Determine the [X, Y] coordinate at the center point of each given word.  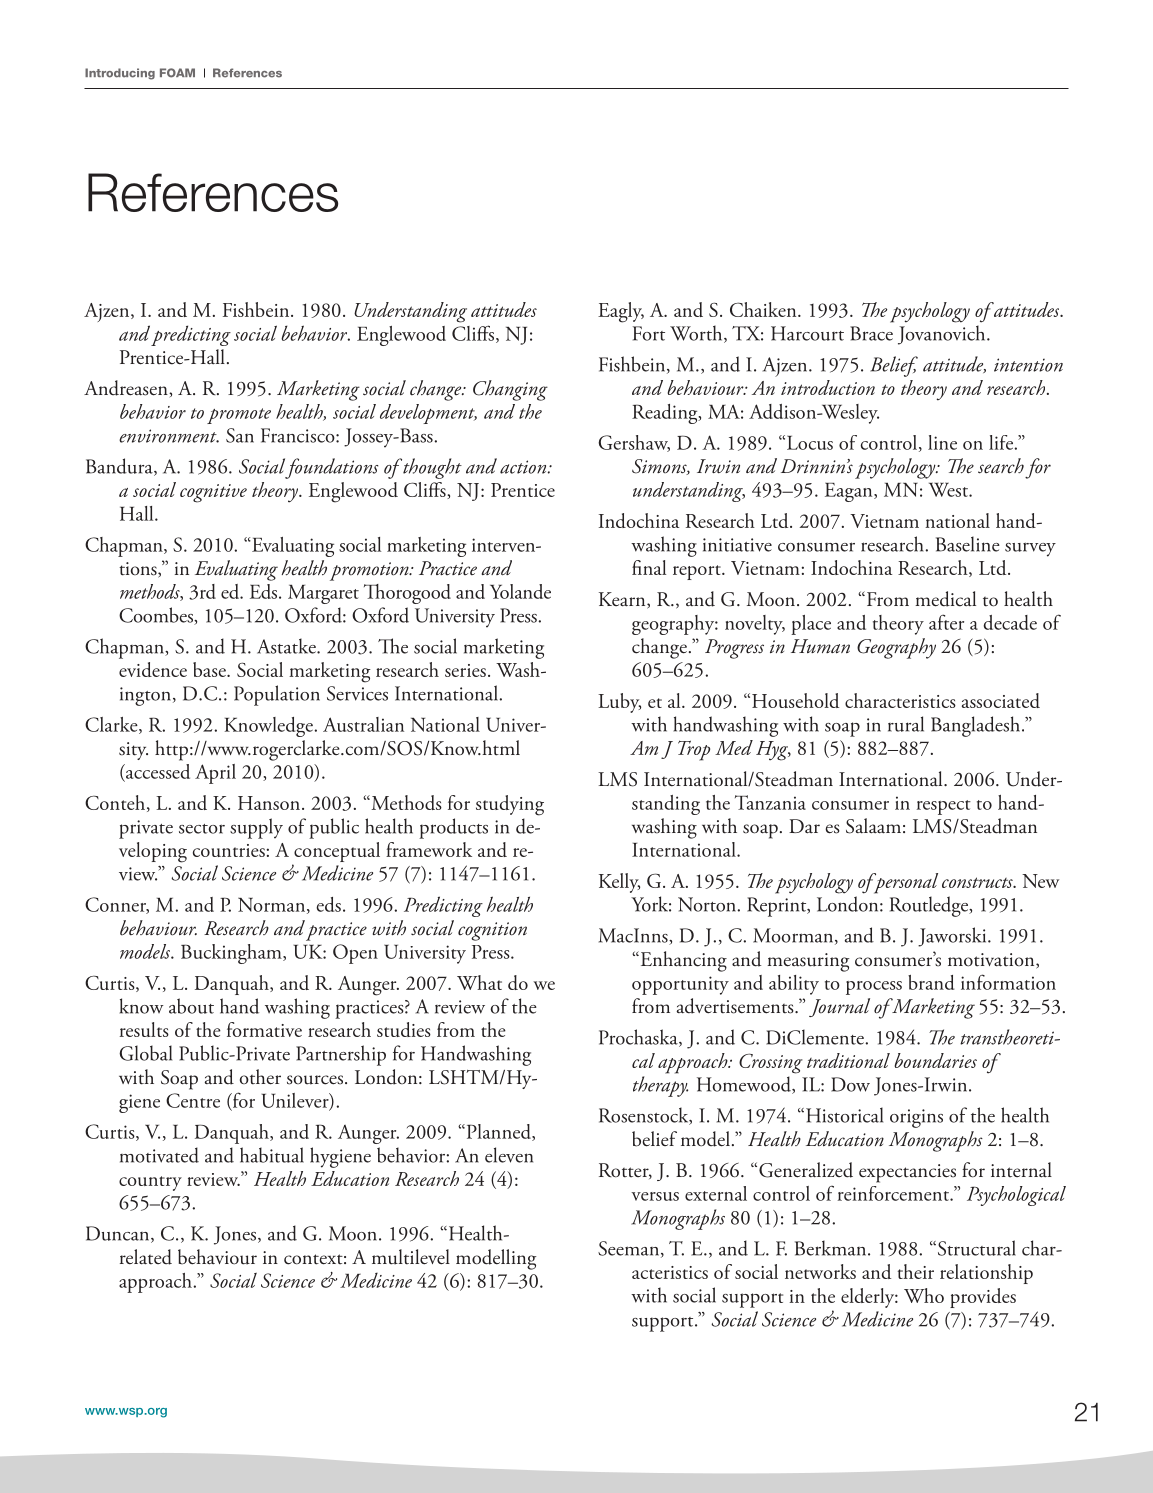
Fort [649, 333]
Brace [871, 333]
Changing [510, 390]
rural [906, 724]
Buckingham [232, 954]
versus [655, 1196]
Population [277, 695]
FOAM [177, 73]
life [1002, 442]
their [916, 1271]
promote [239, 416]
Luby [619, 703]
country [150, 1183]
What [479, 982]
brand [931, 982]
